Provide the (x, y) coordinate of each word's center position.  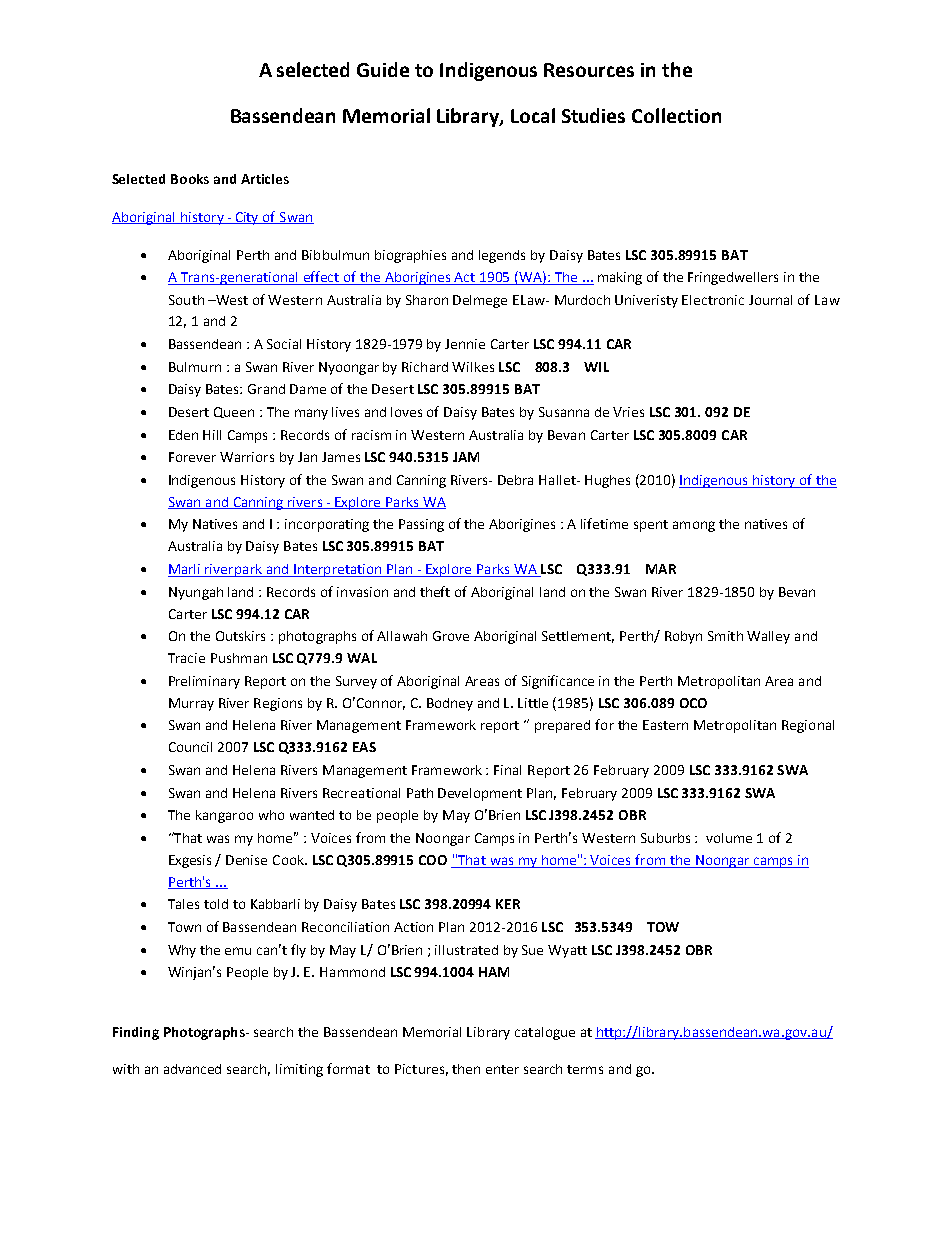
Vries (628, 412)
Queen (234, 412)
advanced (192, 1069)
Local (533, 115)
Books (190, 179)
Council (190, 747)
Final (507, 770)
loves (406, 412)
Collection (676, 115)
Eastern (665, 725)
